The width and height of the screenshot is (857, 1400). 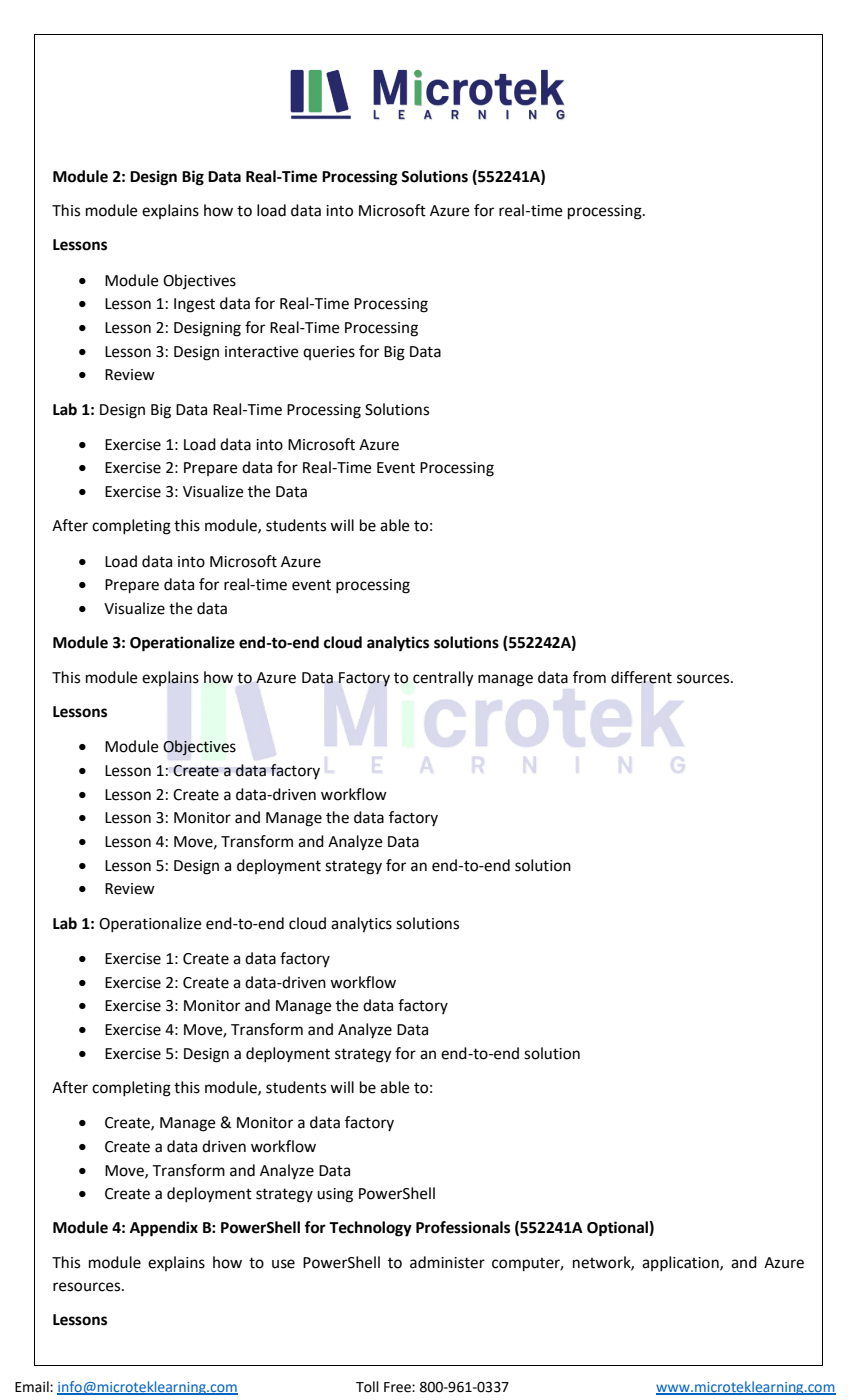 What do you see at coordinates (262, 352) in the screenshot?
I see `interactive` at bounding box center [262, 352].
